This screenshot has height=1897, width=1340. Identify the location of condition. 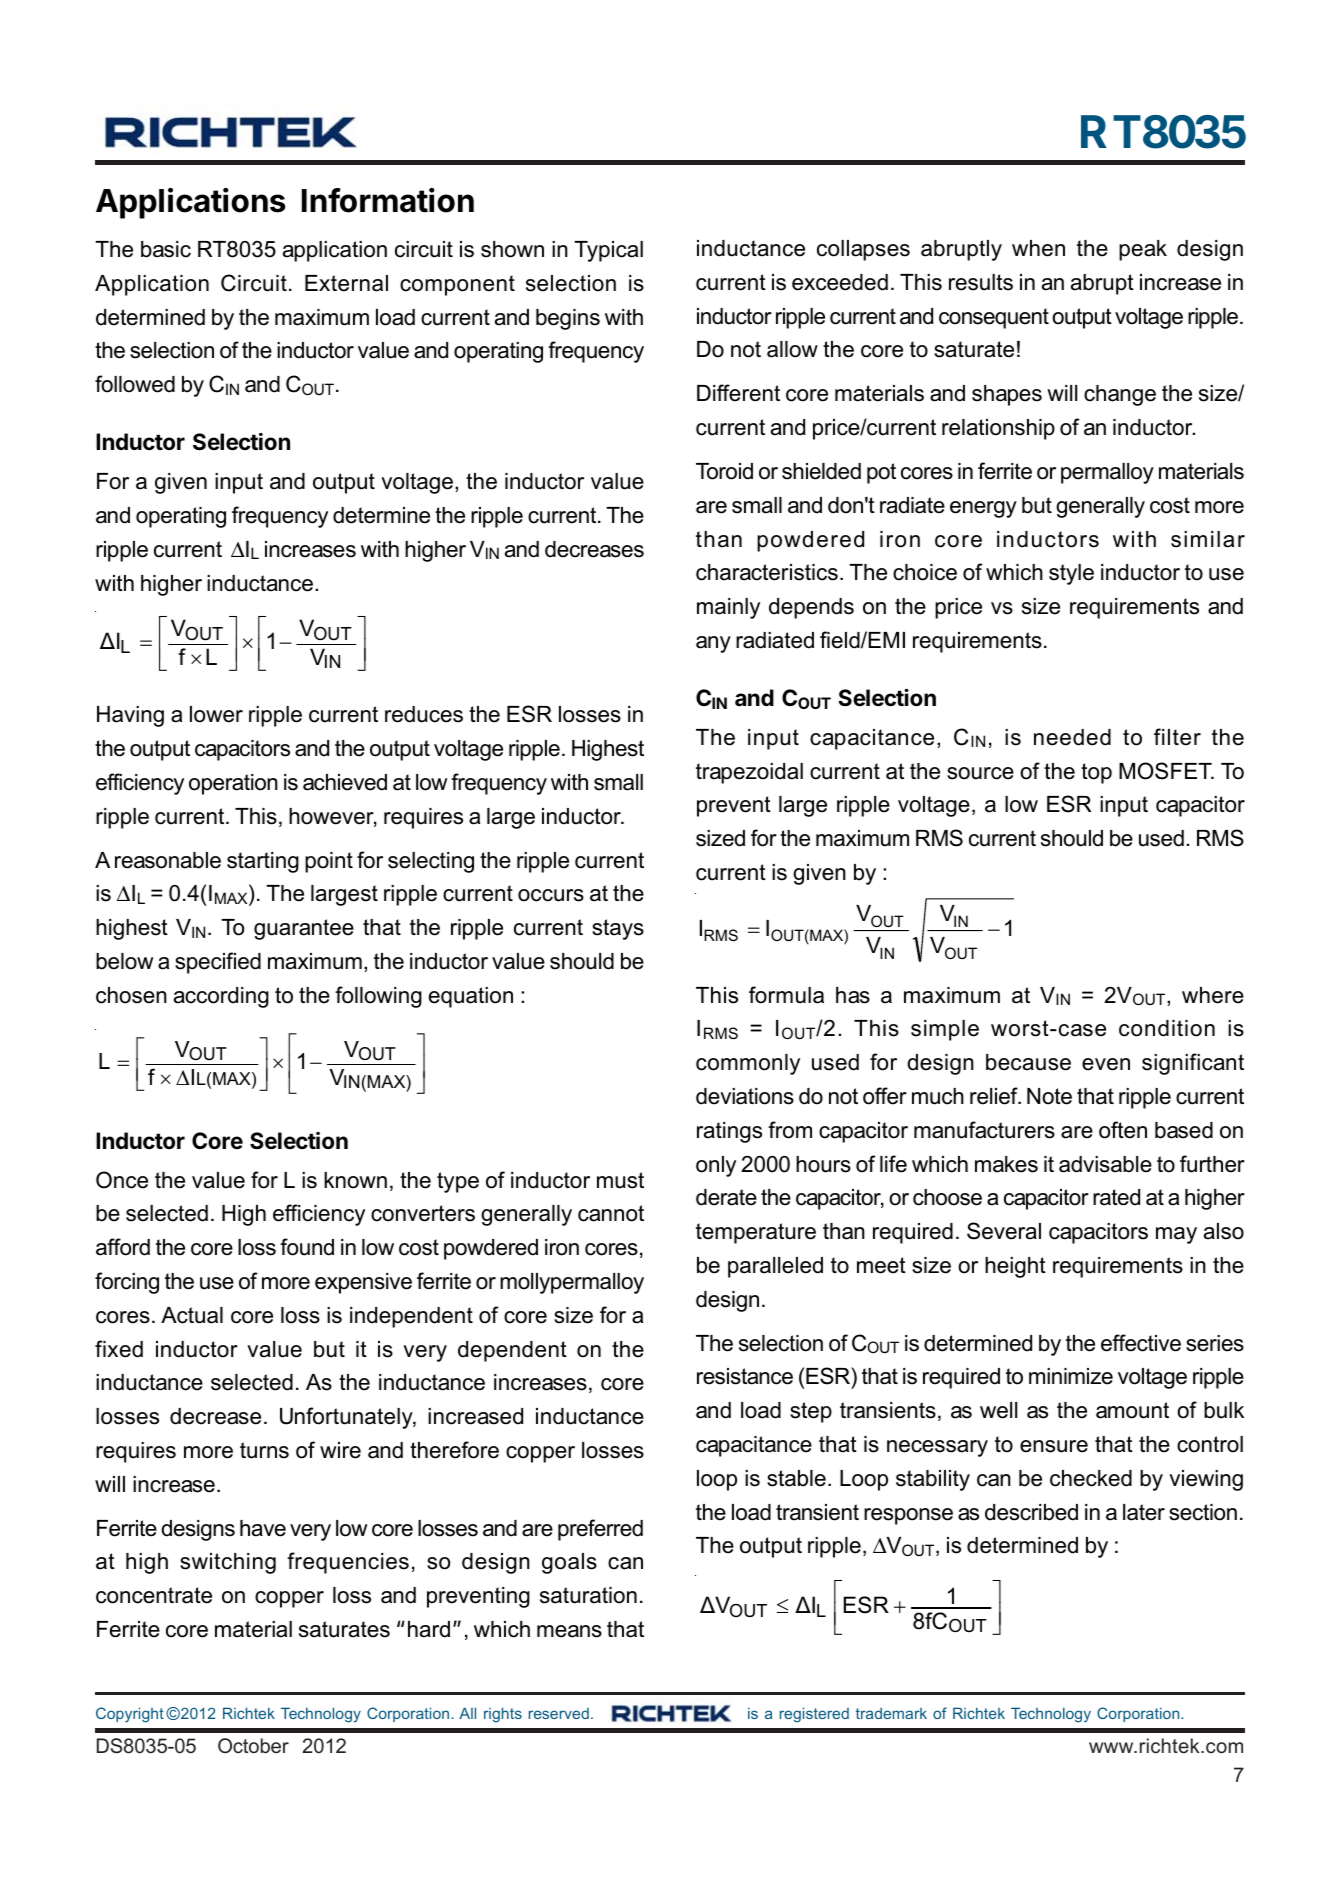
(1167, 1028).
